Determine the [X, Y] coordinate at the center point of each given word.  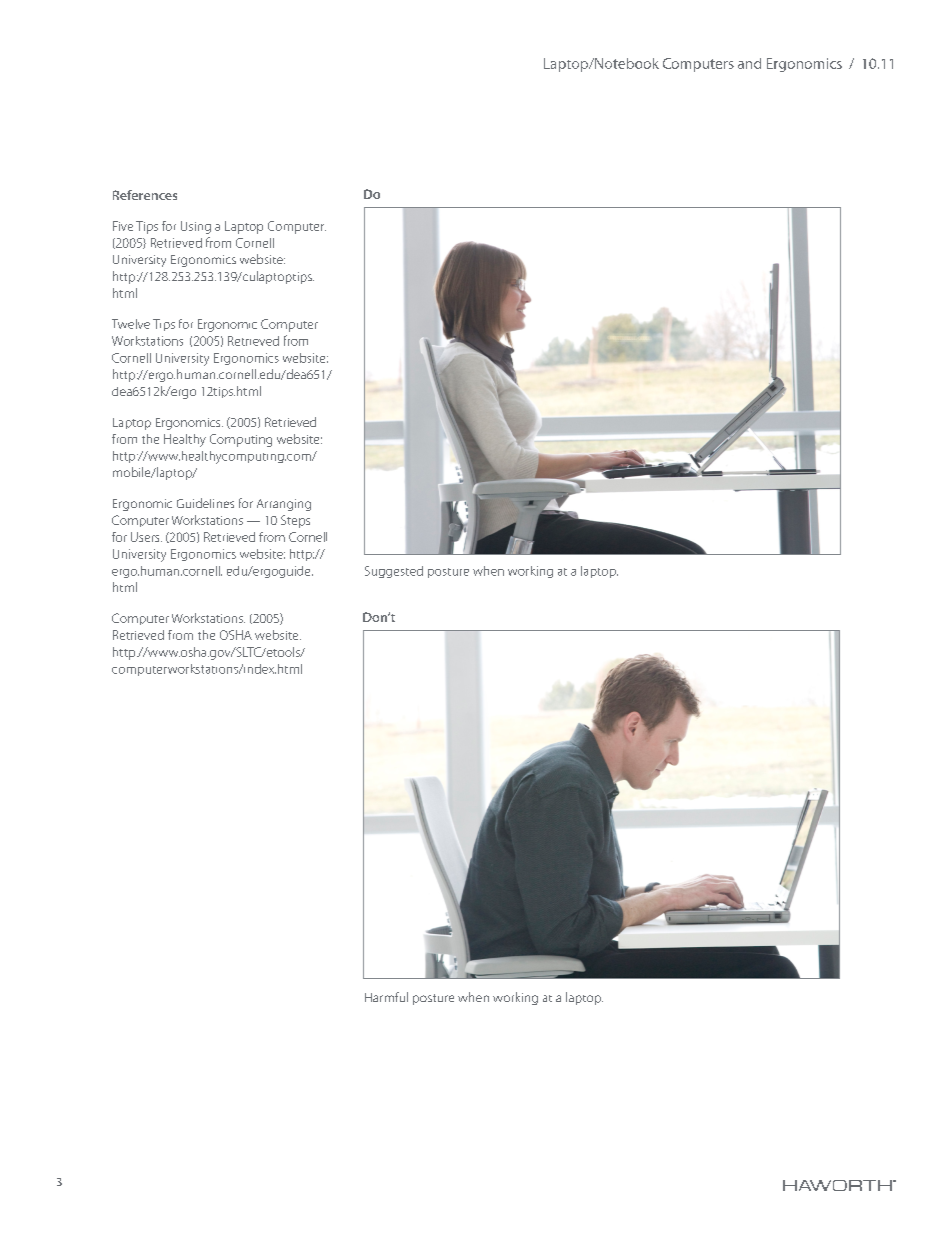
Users [146, 537]
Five [123, 226]
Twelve [131, 324]
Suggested [394, 572]
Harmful [386, 997]
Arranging [284, 505]
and [749, 63]
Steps [295, 521]
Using [196, 227]
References [145, 195]
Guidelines [205, 503]
